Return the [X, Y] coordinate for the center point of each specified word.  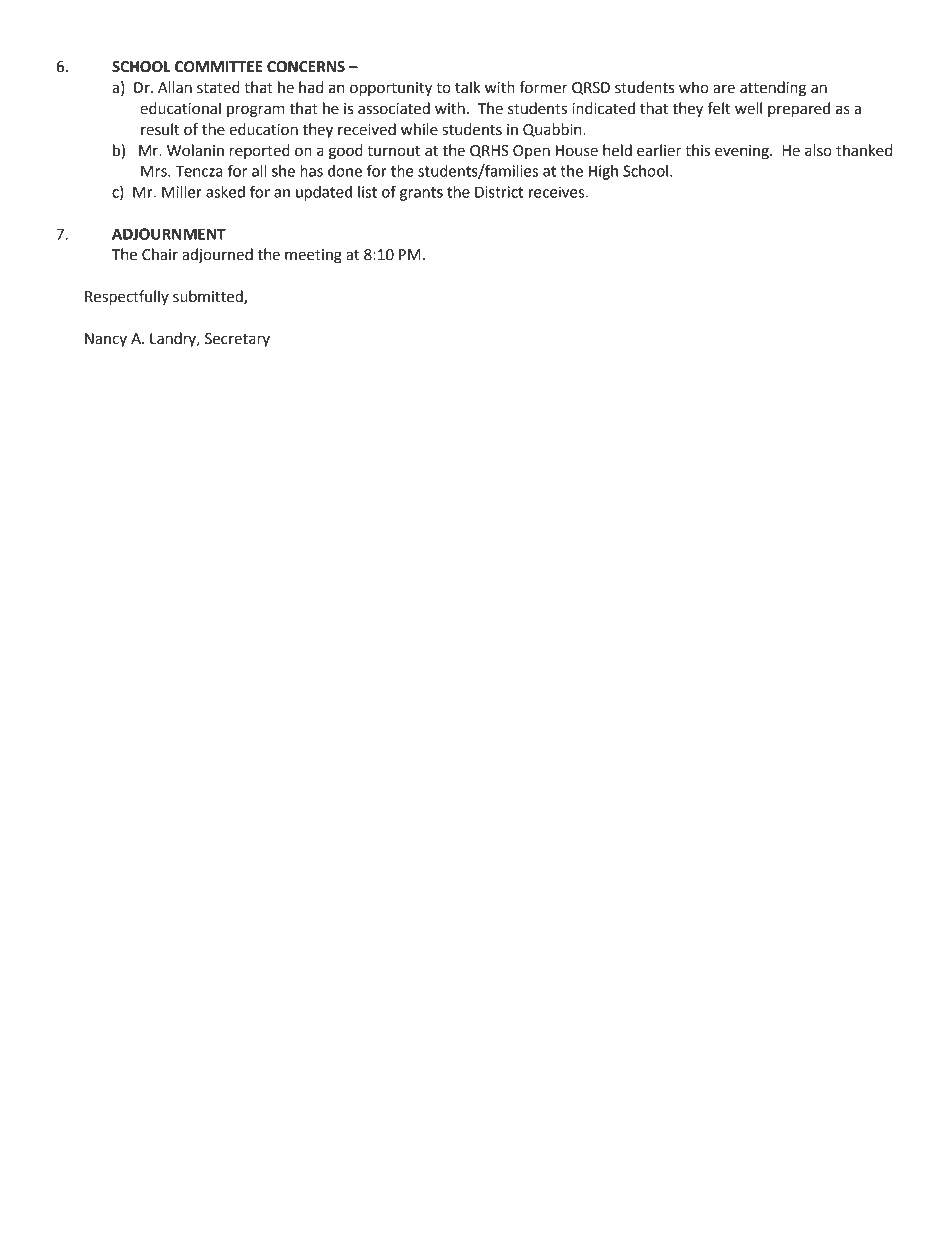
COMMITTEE [219, 67]
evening [743, 152]
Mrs [155, 171]
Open [531, 152]
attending [773, 89]
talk [467, 87]
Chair [160, 254]
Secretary [237, 340]
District [499, 192]
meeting [313, 256]
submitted [209, 297]
